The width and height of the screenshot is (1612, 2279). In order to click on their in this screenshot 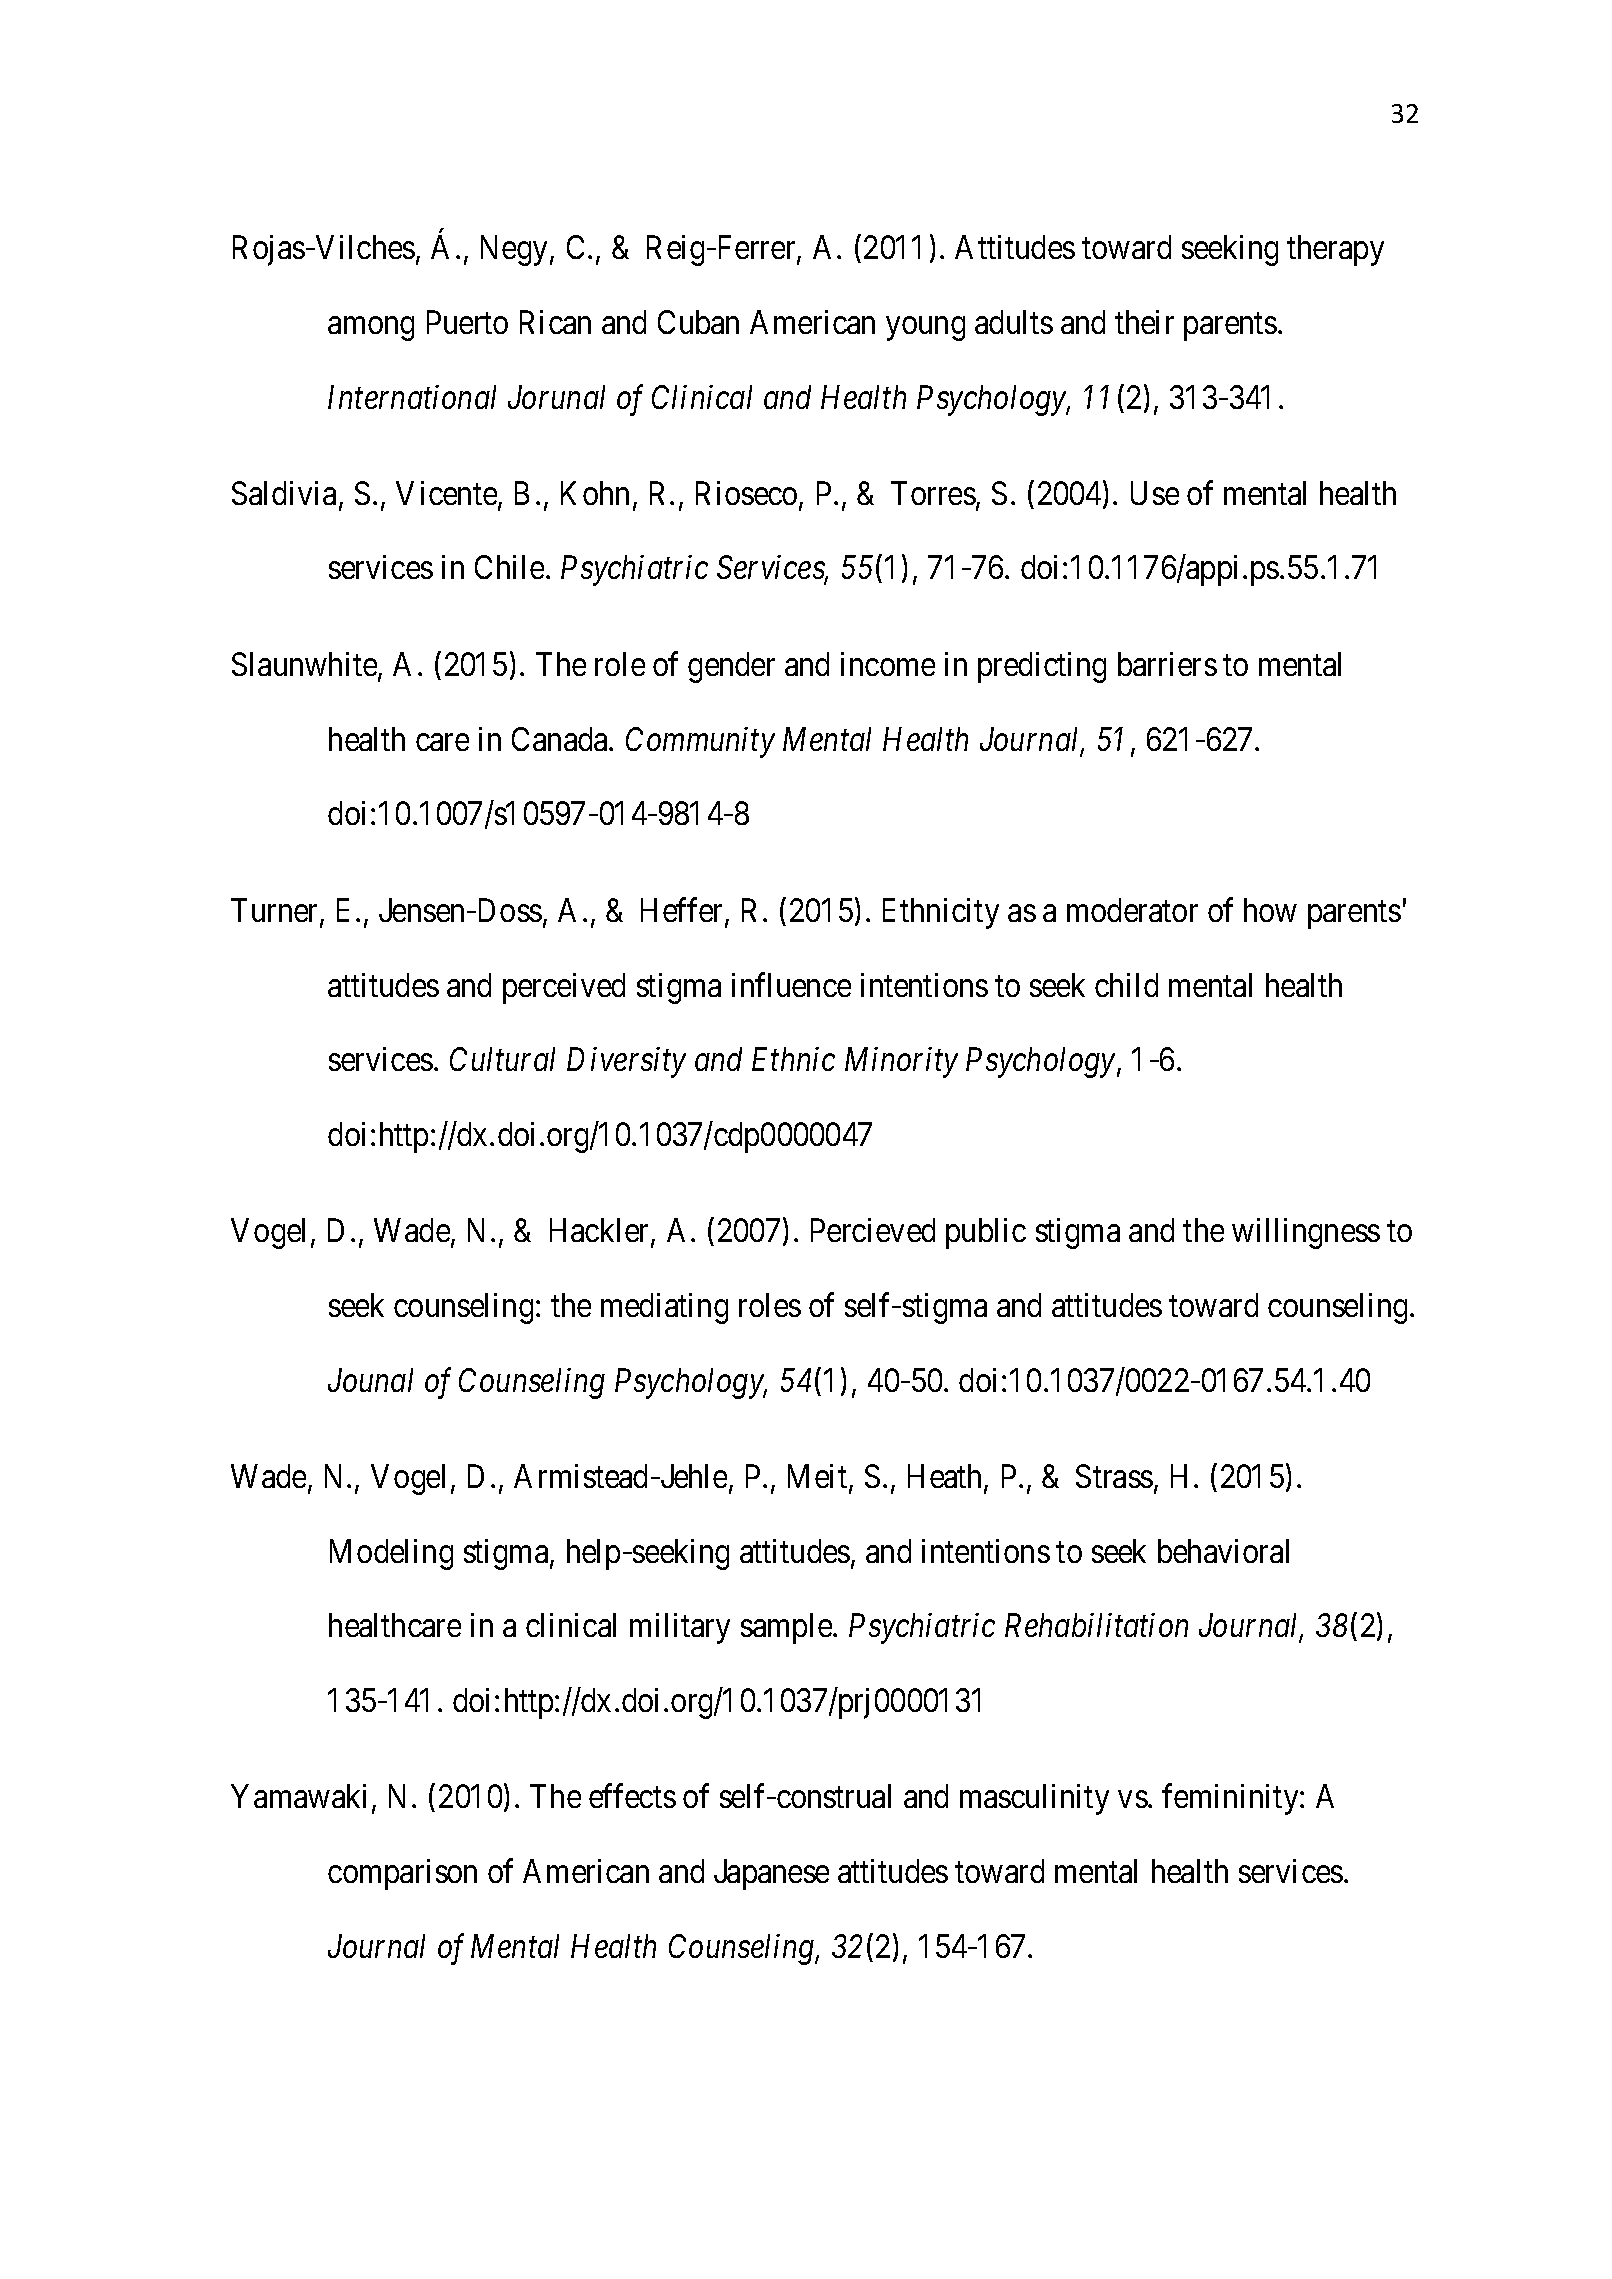, I will do `click(1144, 322)`.
